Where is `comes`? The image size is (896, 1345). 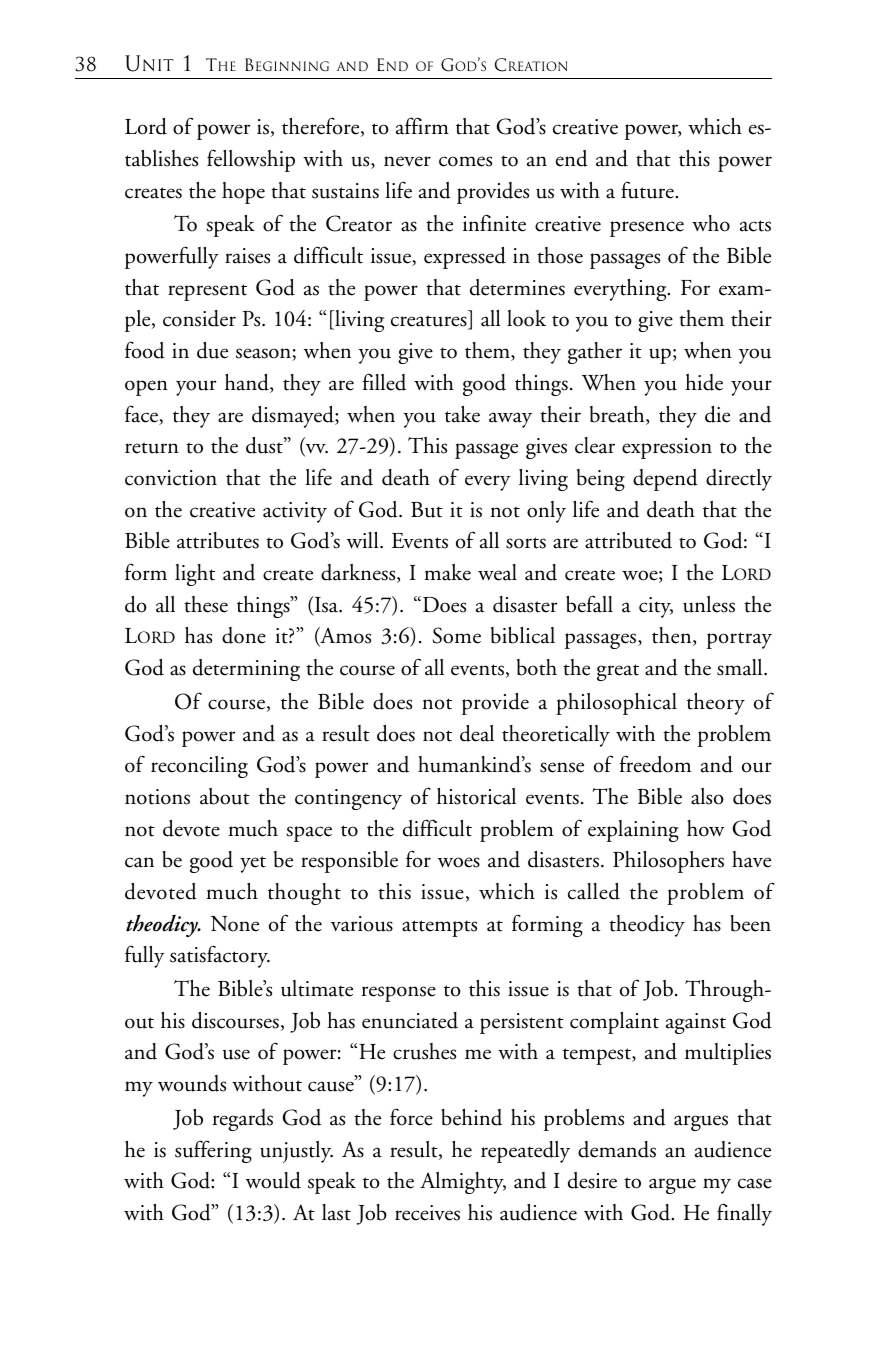
comes is located at coordinates (465, 161).
